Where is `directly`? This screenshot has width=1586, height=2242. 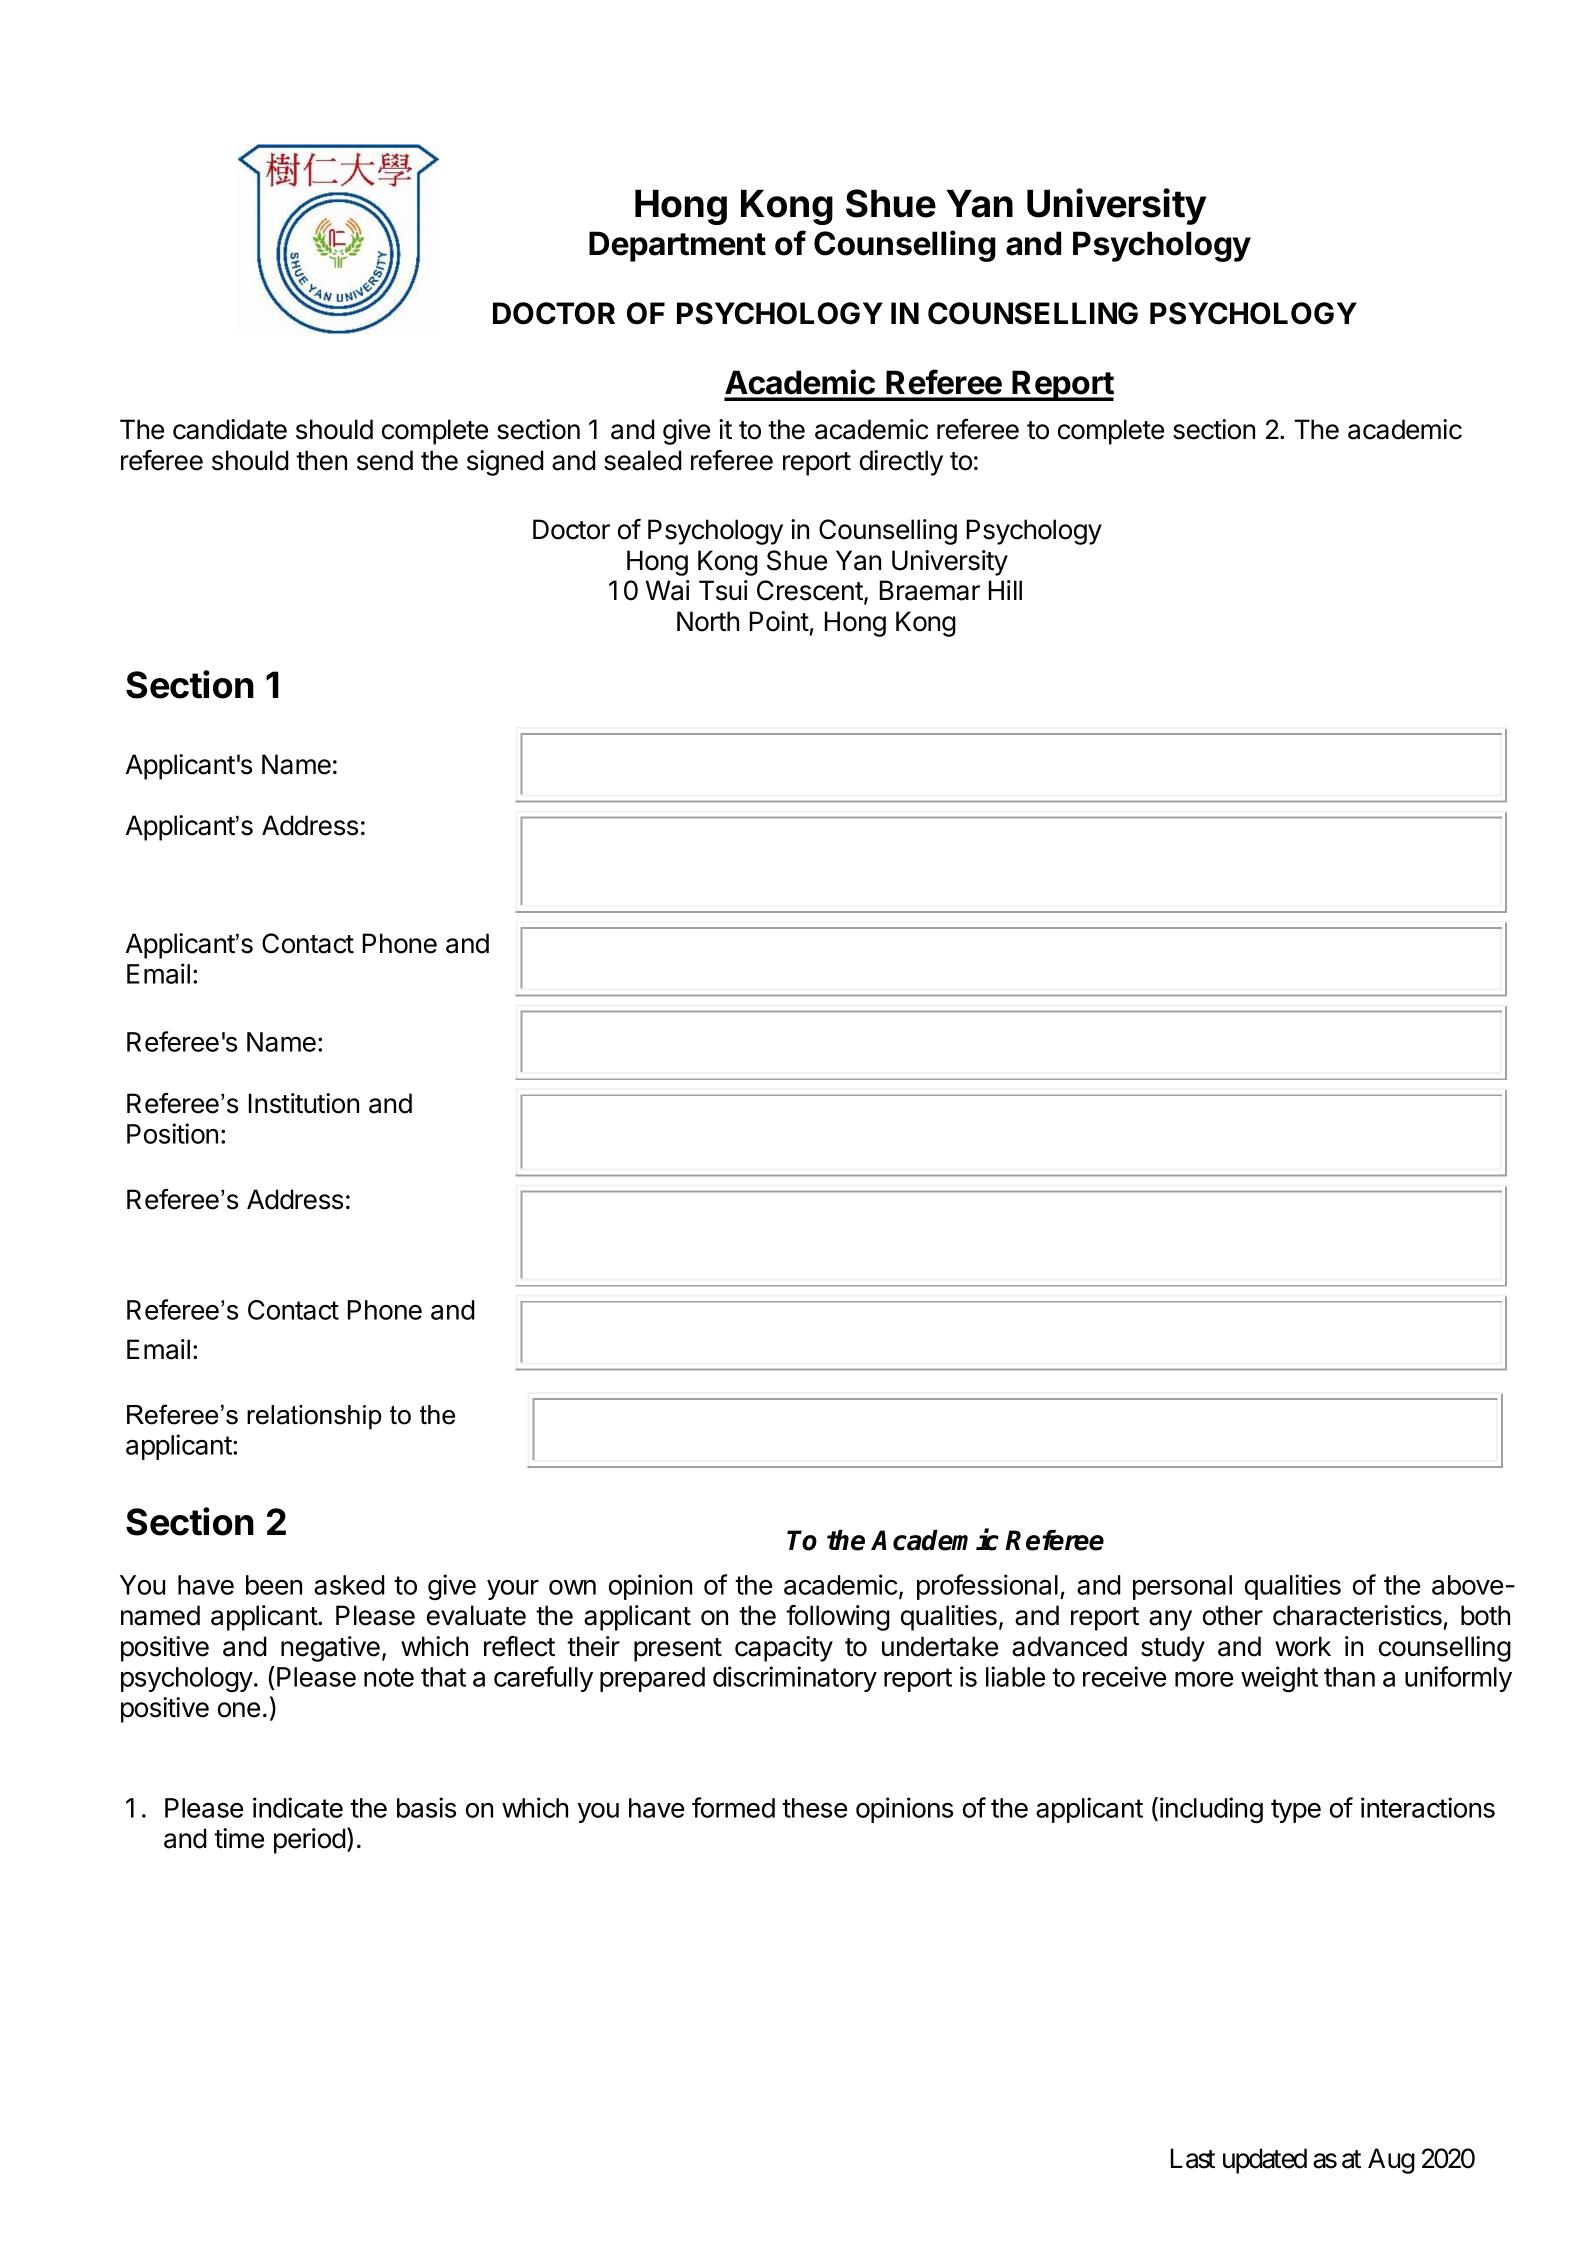 directly is located at coordinates (901, 463).
